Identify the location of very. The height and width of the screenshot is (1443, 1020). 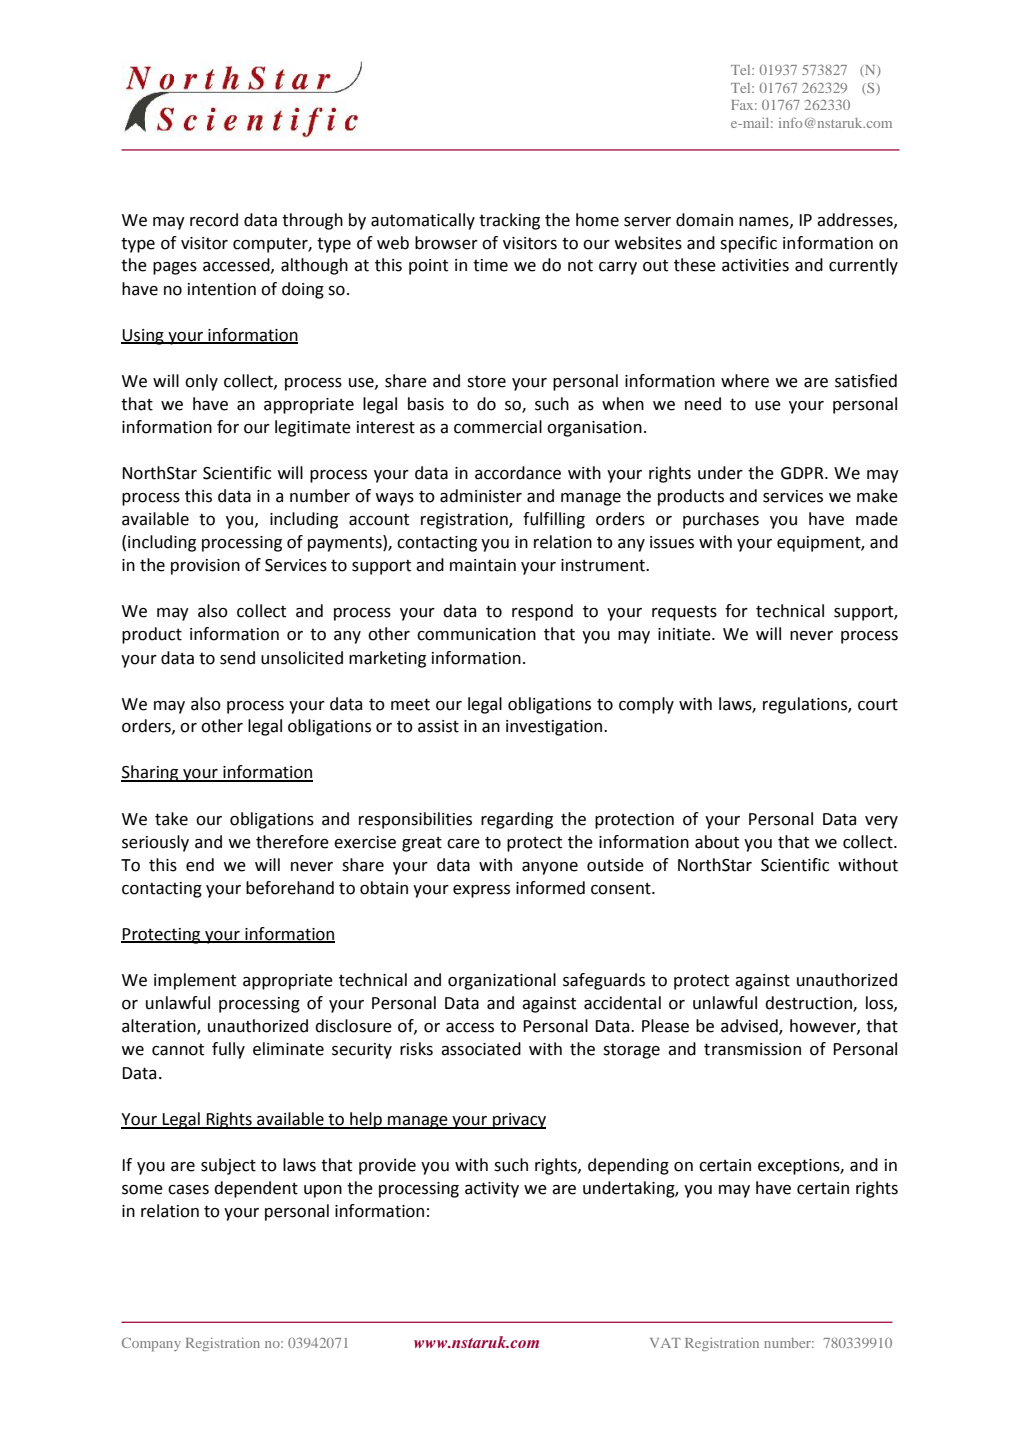
(881, 822).
